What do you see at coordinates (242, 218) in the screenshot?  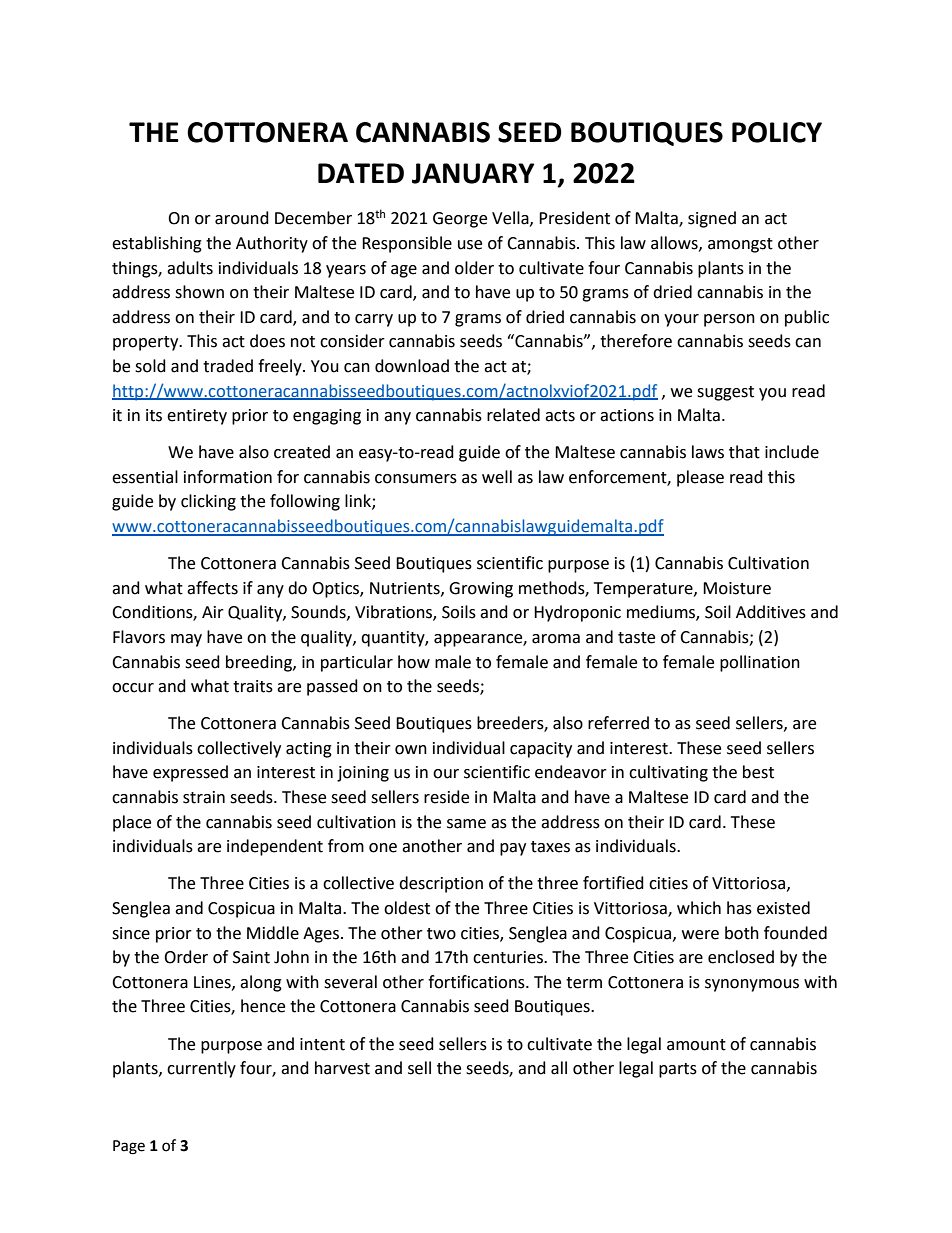 I see `around` at bounding box center [242, 218].
